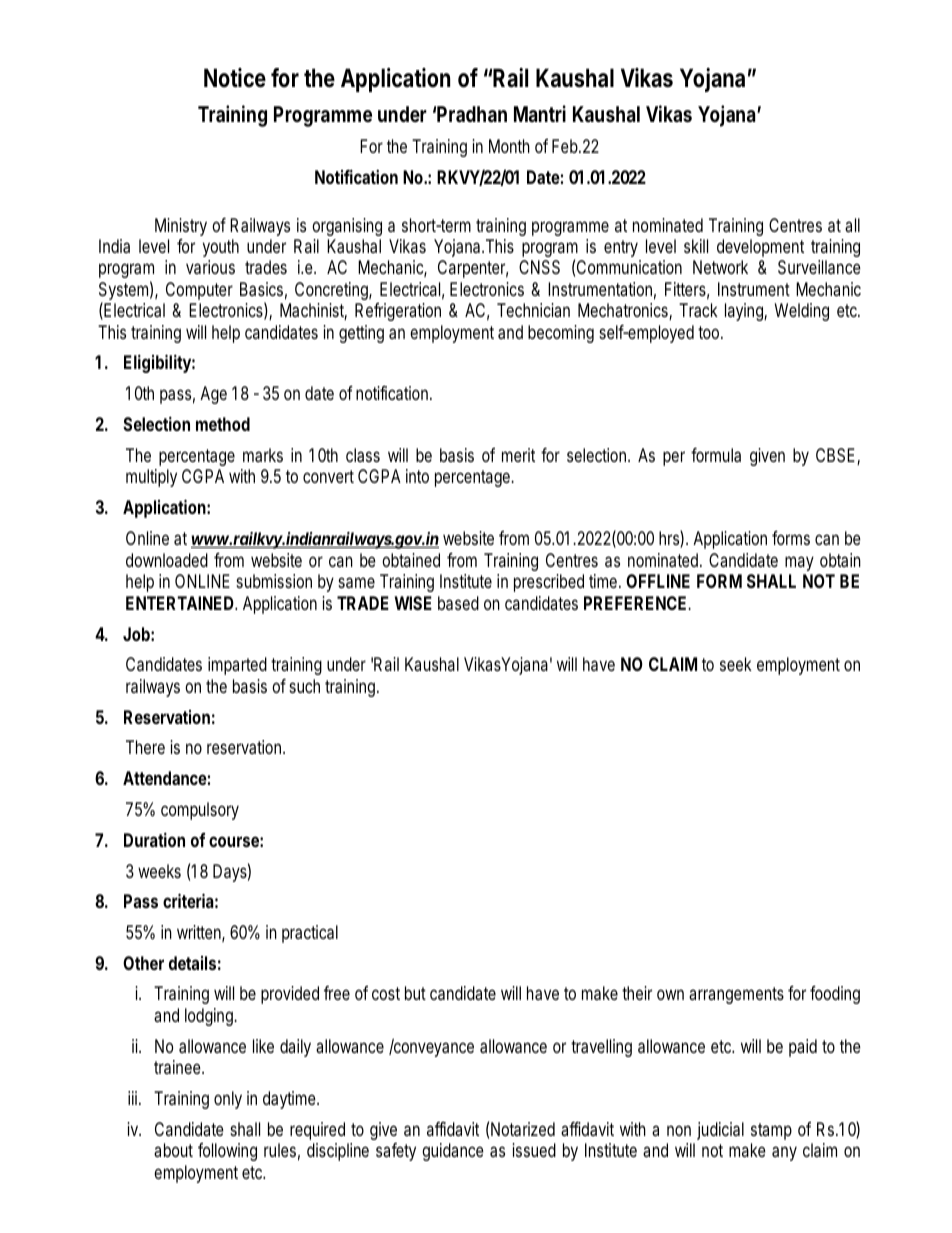 This page has width=952, height=1233. I want to click on CBSE, so click(835, 455).
